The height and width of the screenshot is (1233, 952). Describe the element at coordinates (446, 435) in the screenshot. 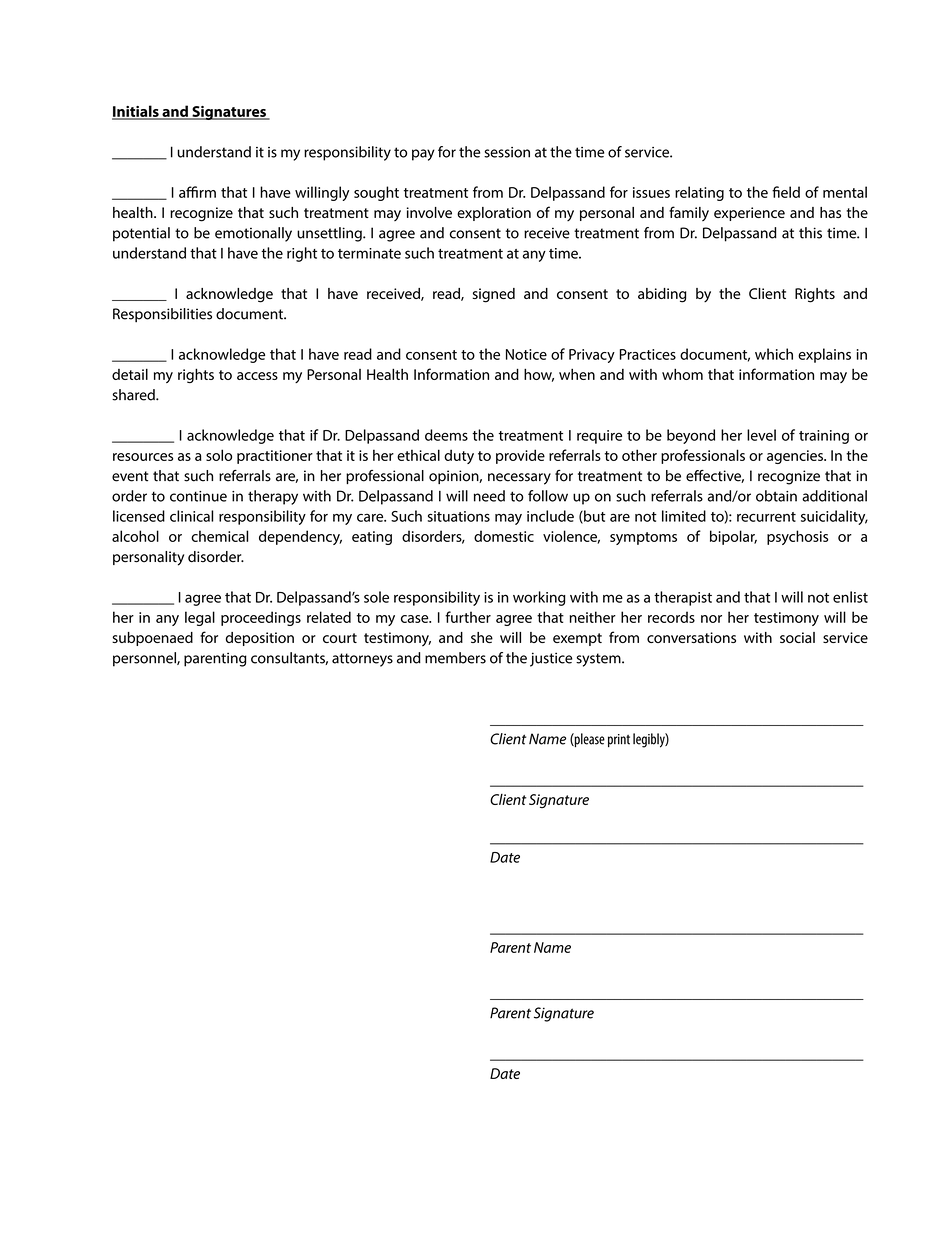

I see `deems` at that location.
